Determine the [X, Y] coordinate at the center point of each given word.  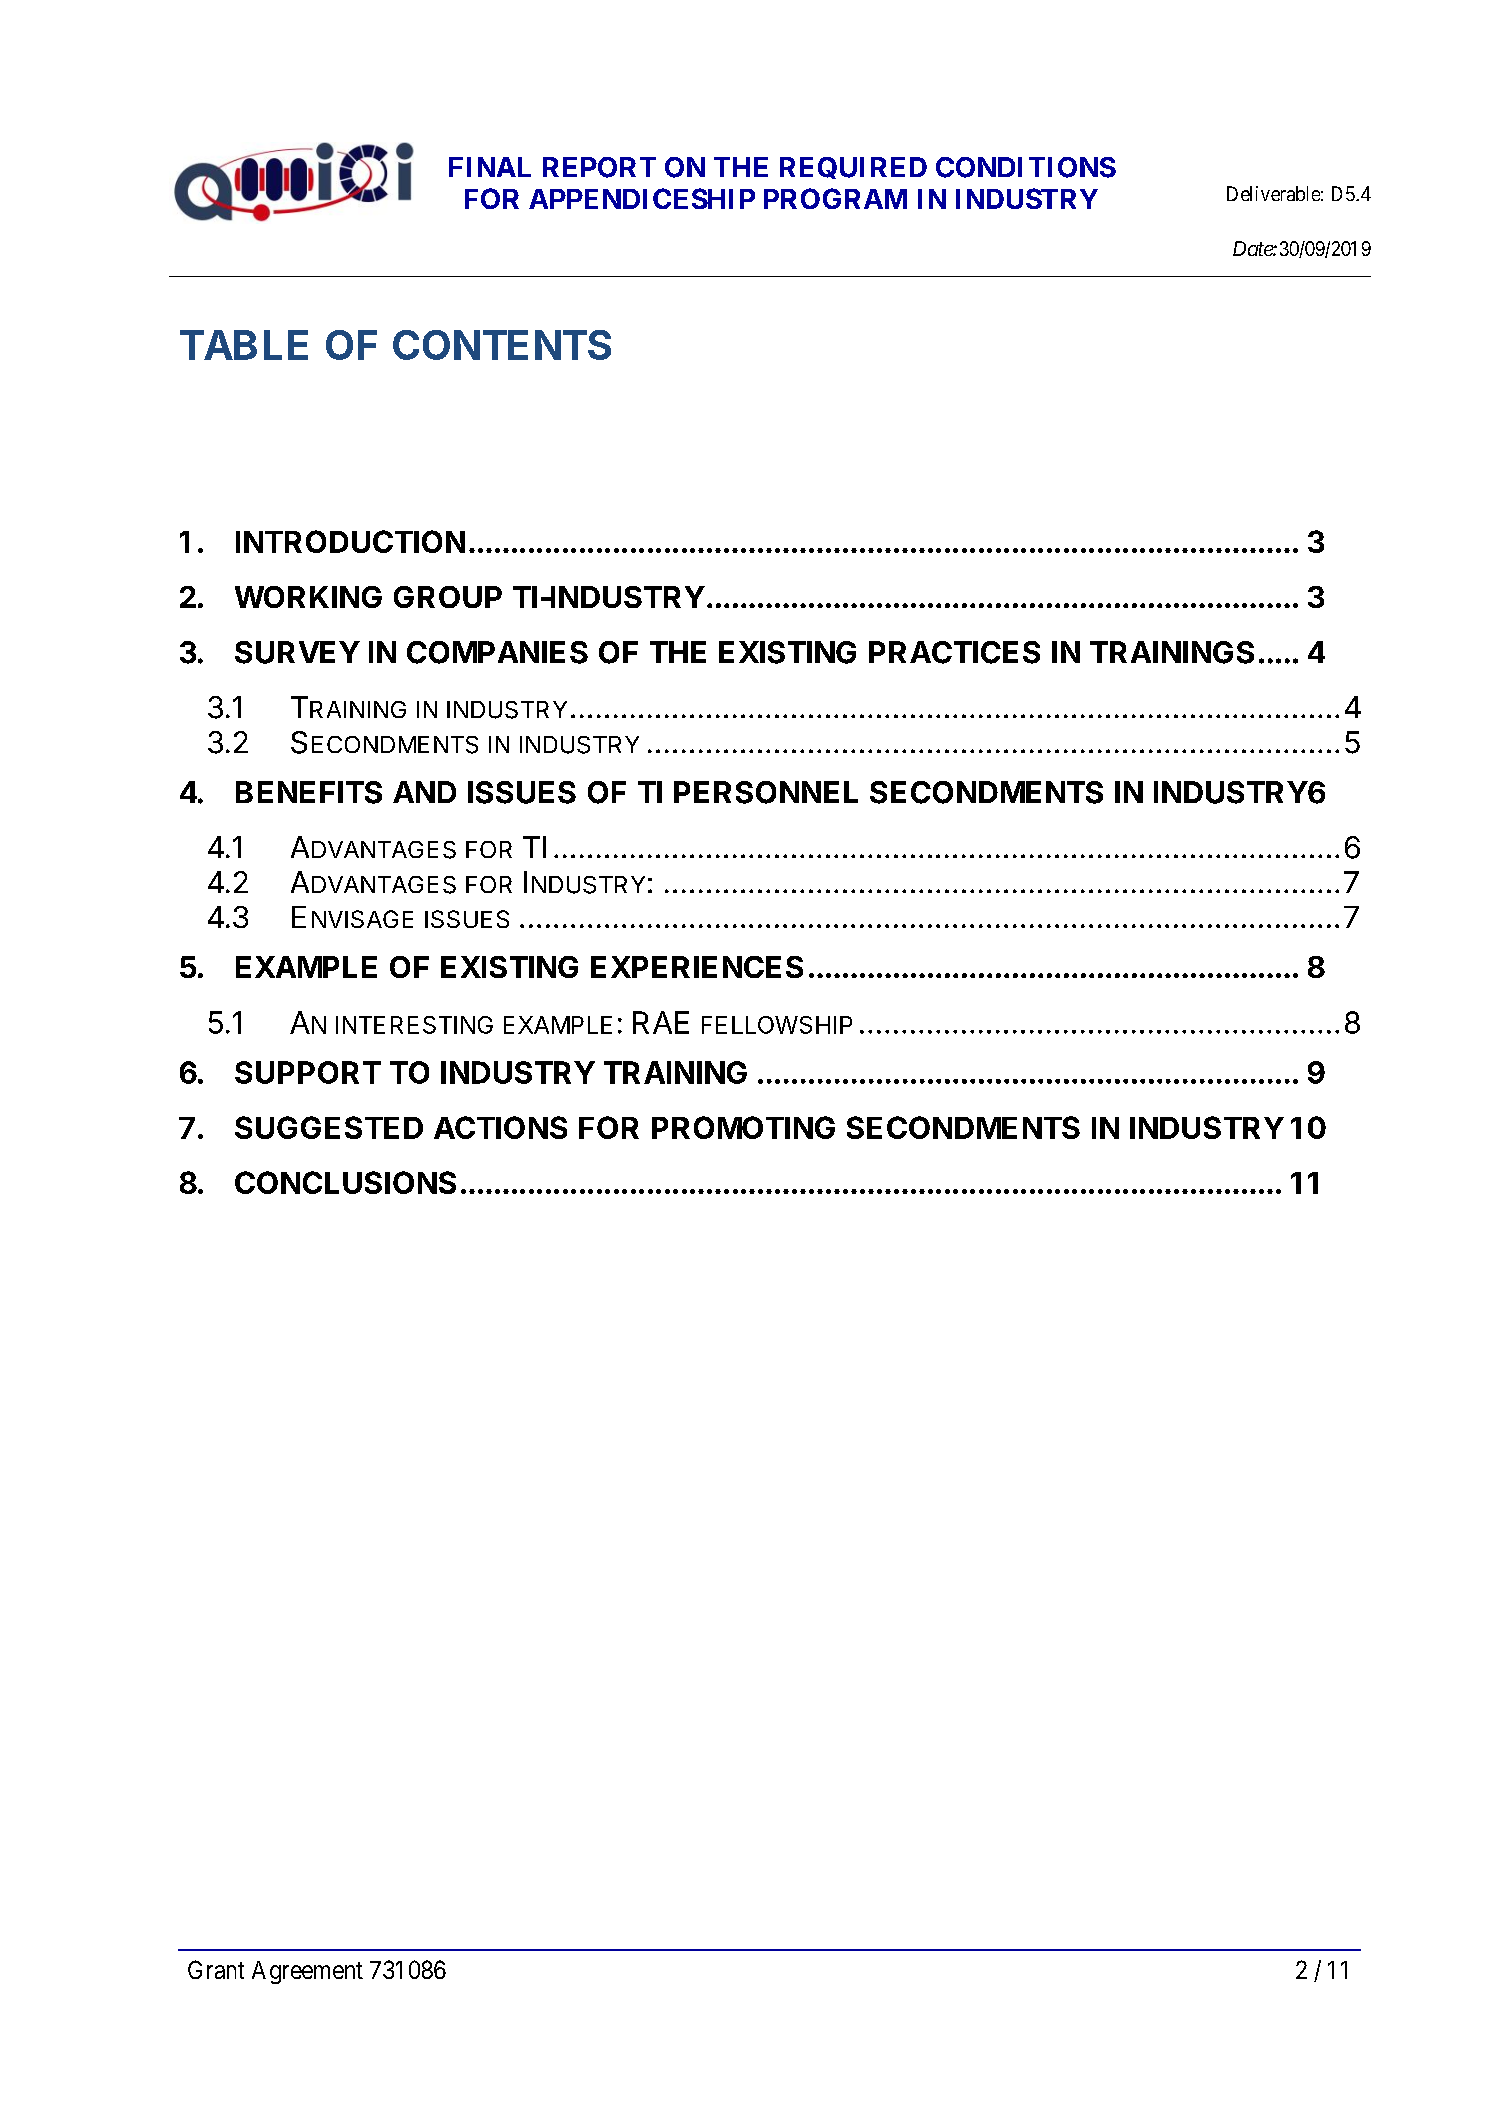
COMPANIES [497, 652]
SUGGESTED [329, 1127]
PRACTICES [954, 652]
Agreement [307, 1972]
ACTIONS [500, 1127]
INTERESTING [414, 1025]
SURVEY [297, 652]
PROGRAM [835, 198]
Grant [216, 1969]
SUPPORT [308, 1072]
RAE [661, 1022]
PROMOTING [743, 1127]
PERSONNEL [766, 792]
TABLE [244, 345]
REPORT [599, 167]
